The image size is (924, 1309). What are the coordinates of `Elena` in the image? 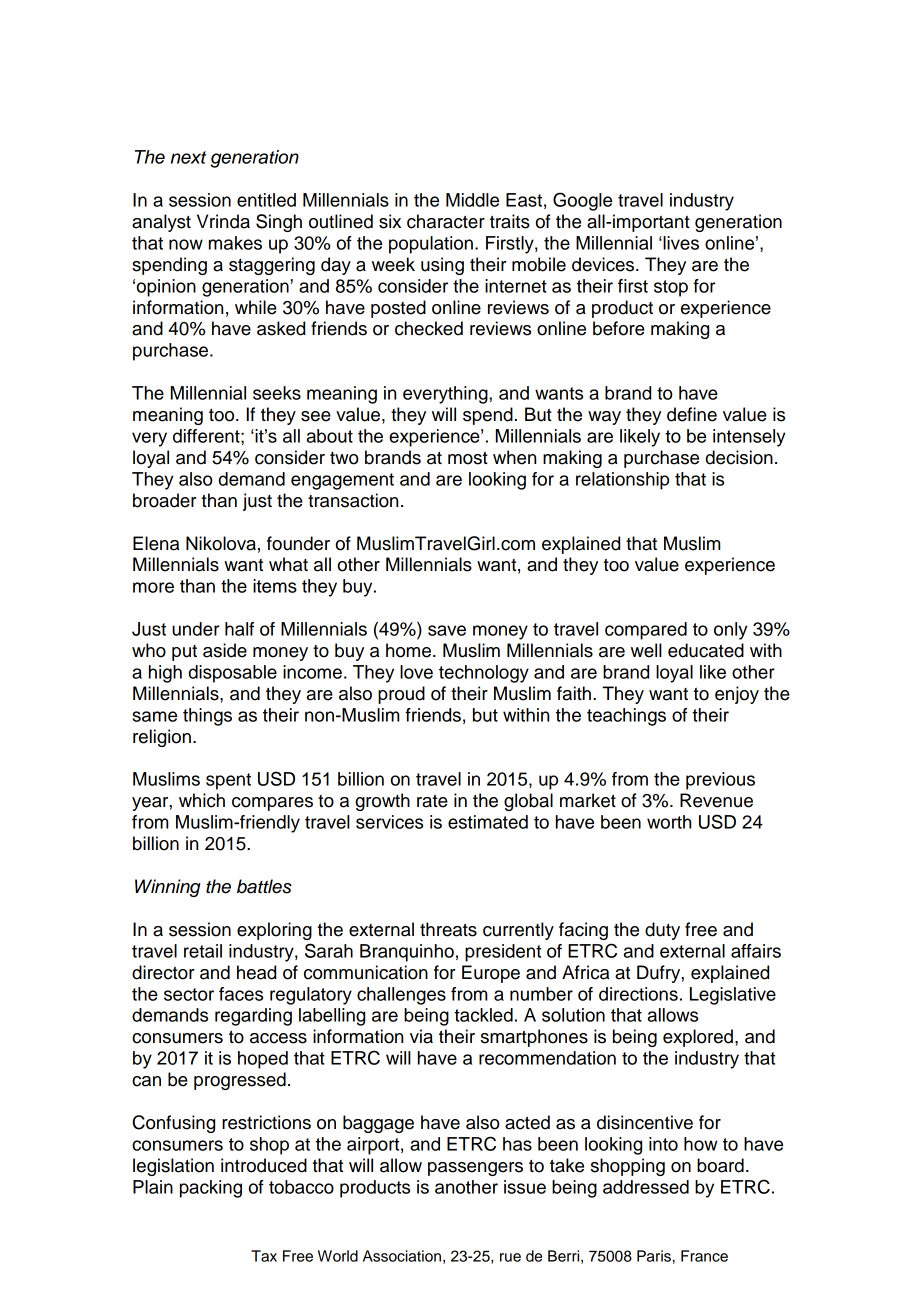 It's located at (156, 543).
